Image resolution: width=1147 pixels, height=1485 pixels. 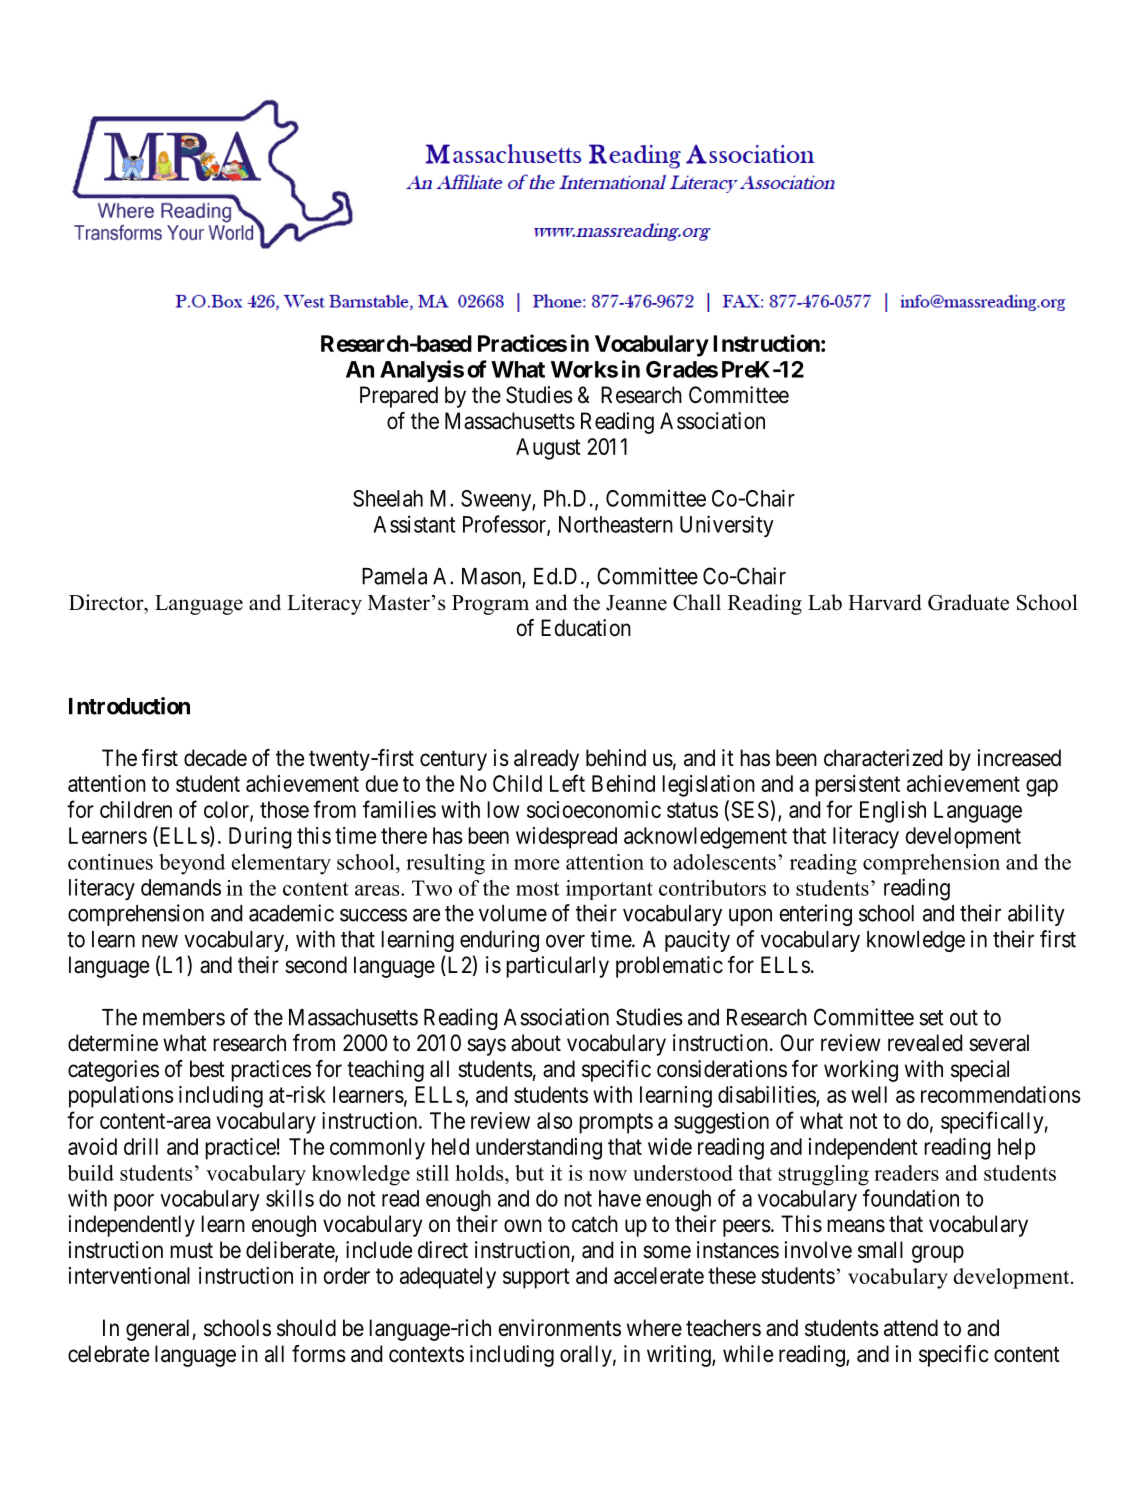 I want to click on characterized, so click(x=883, y=758).
